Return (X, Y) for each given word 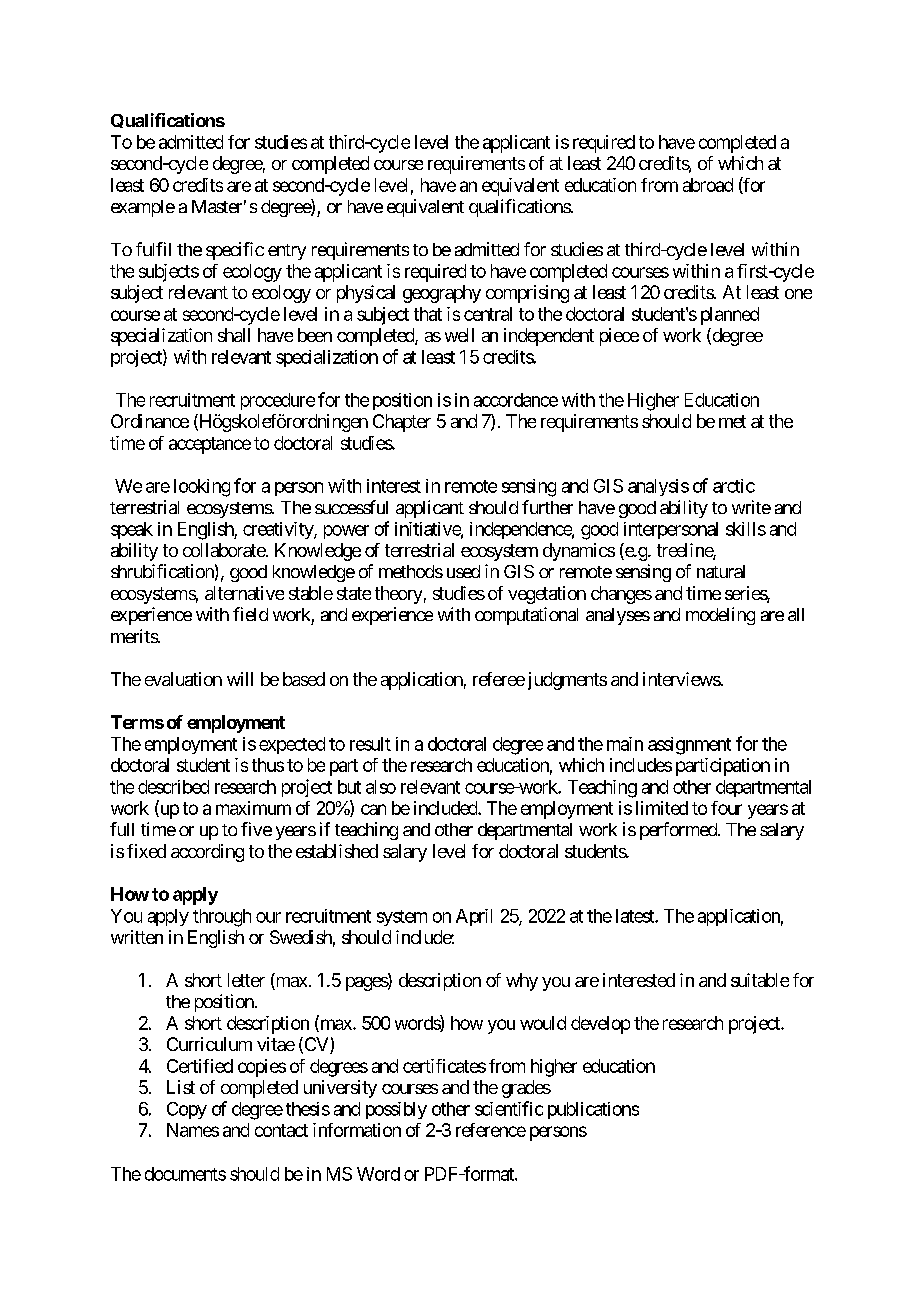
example (143, 208)
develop (600, 1025)
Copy (187, 1110)
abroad (708, 185)
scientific (509, 1108)
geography (442, 294)
